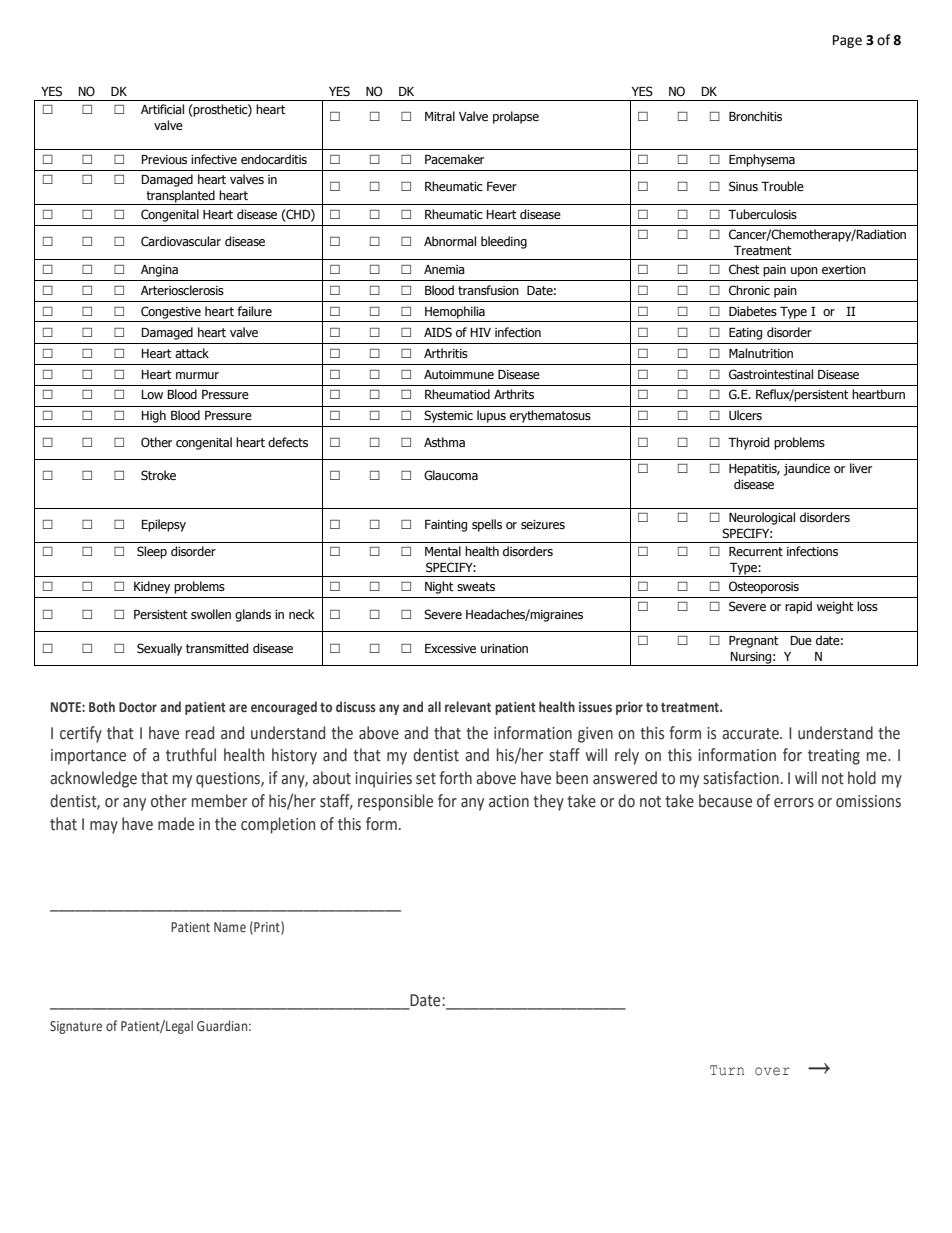 This image has width=952, height=1233. Describe the element at coordinates (171, 312) in the image. I see `Congestive` at that location.
